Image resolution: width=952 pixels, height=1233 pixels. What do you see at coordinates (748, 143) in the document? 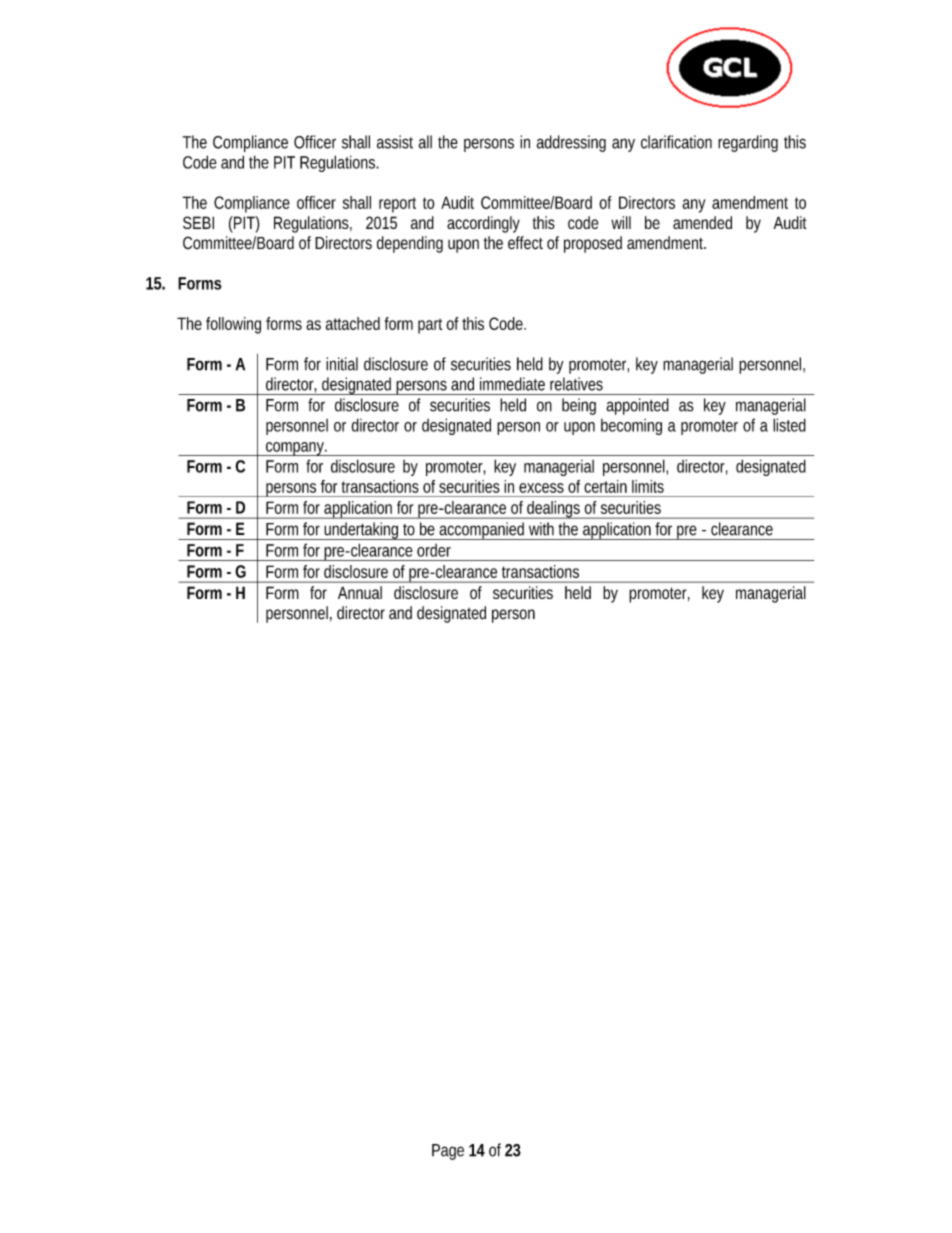
I see `regarding` at bounding box center [748, 143].
